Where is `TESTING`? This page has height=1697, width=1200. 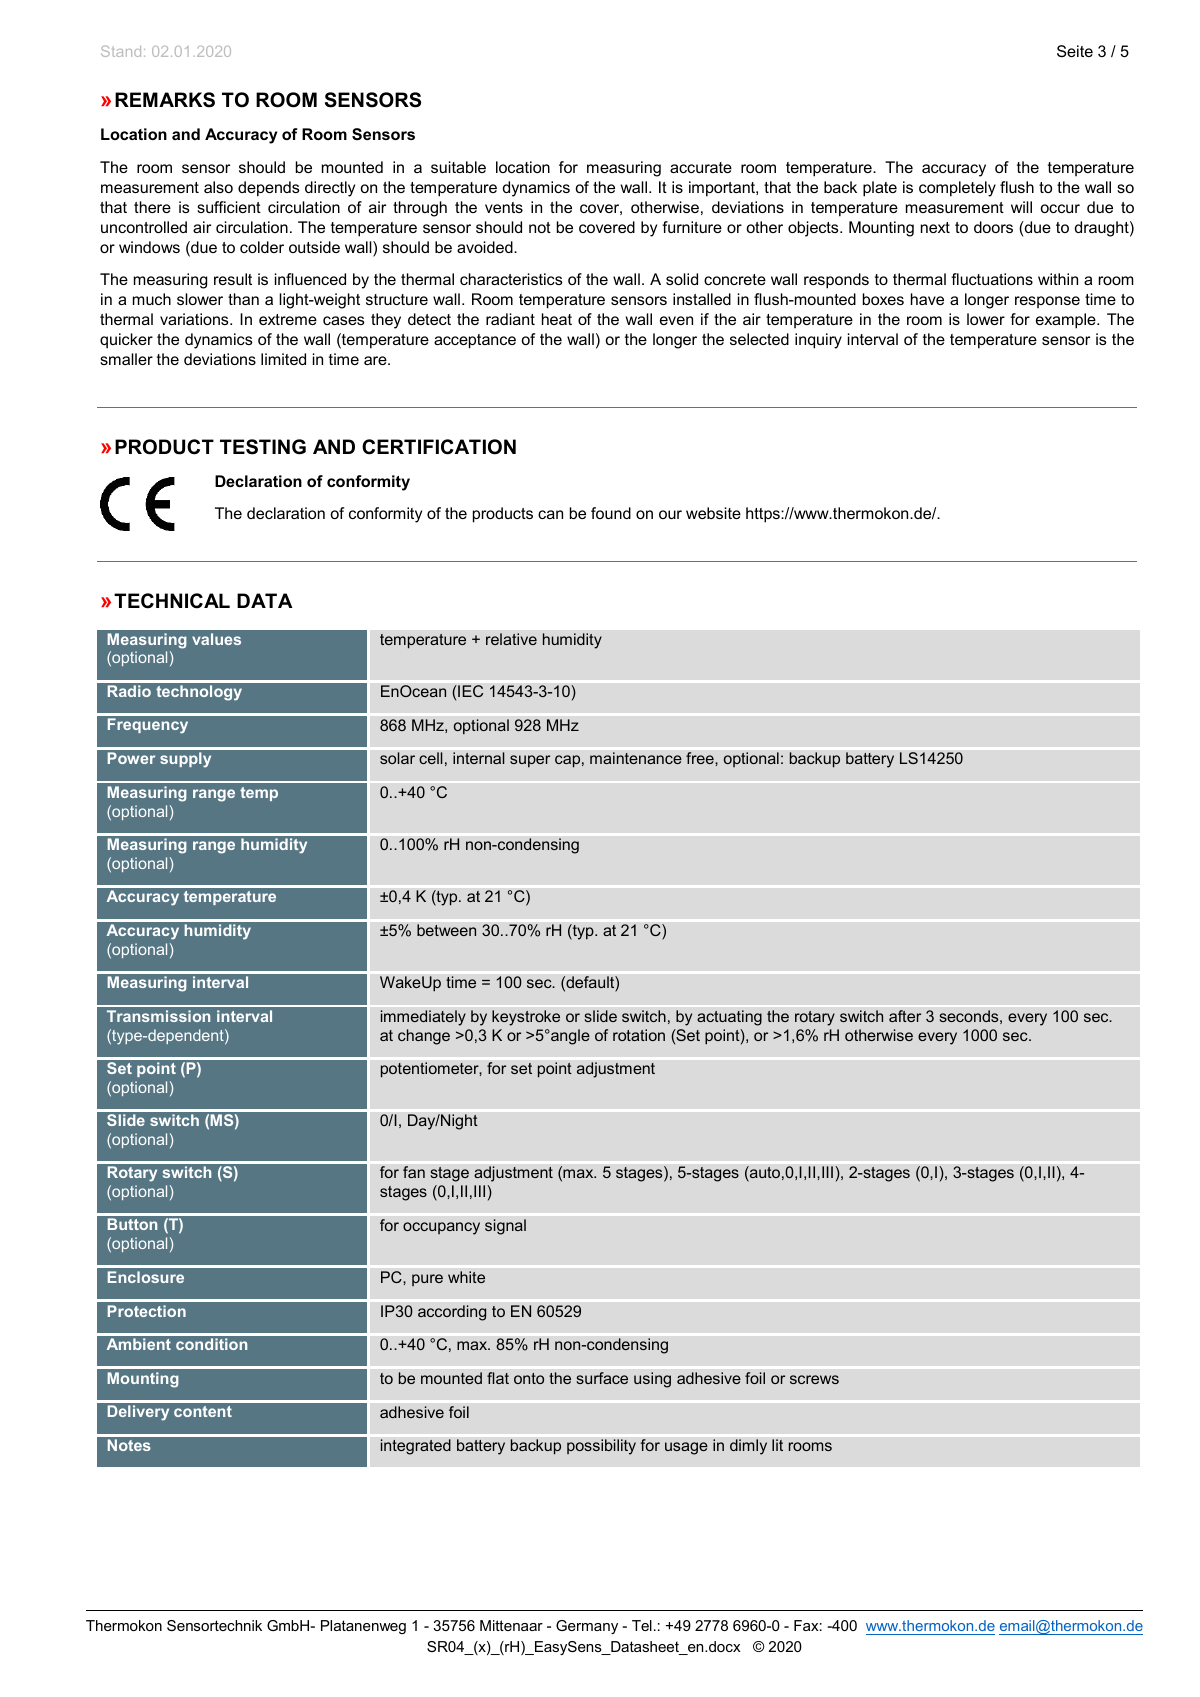 TESTING is located at coordinates (263, 447).
